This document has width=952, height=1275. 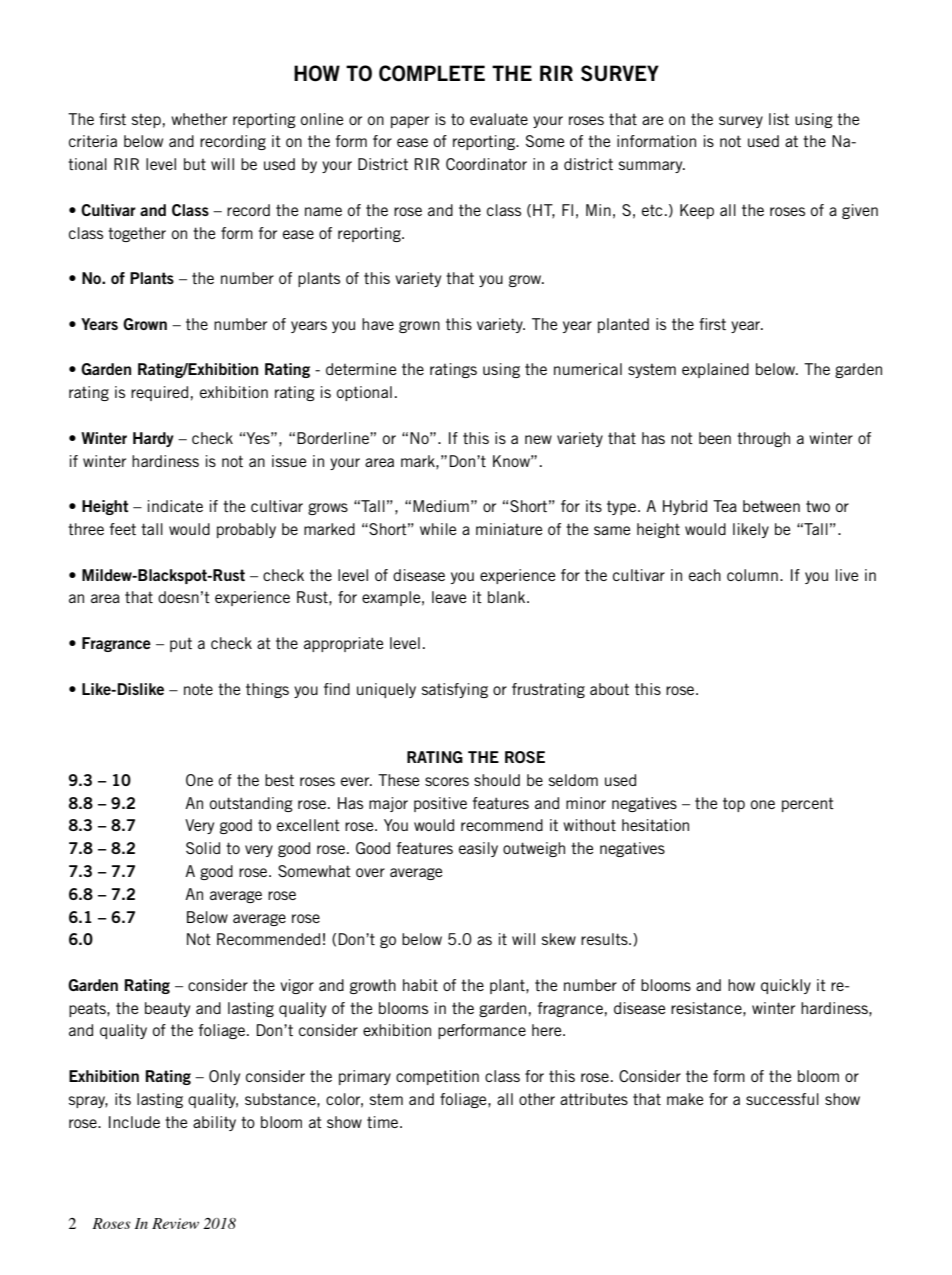 What do you see at coordinates (734, 805) in the document?
I see `top` at bounding box center [734, 805].
